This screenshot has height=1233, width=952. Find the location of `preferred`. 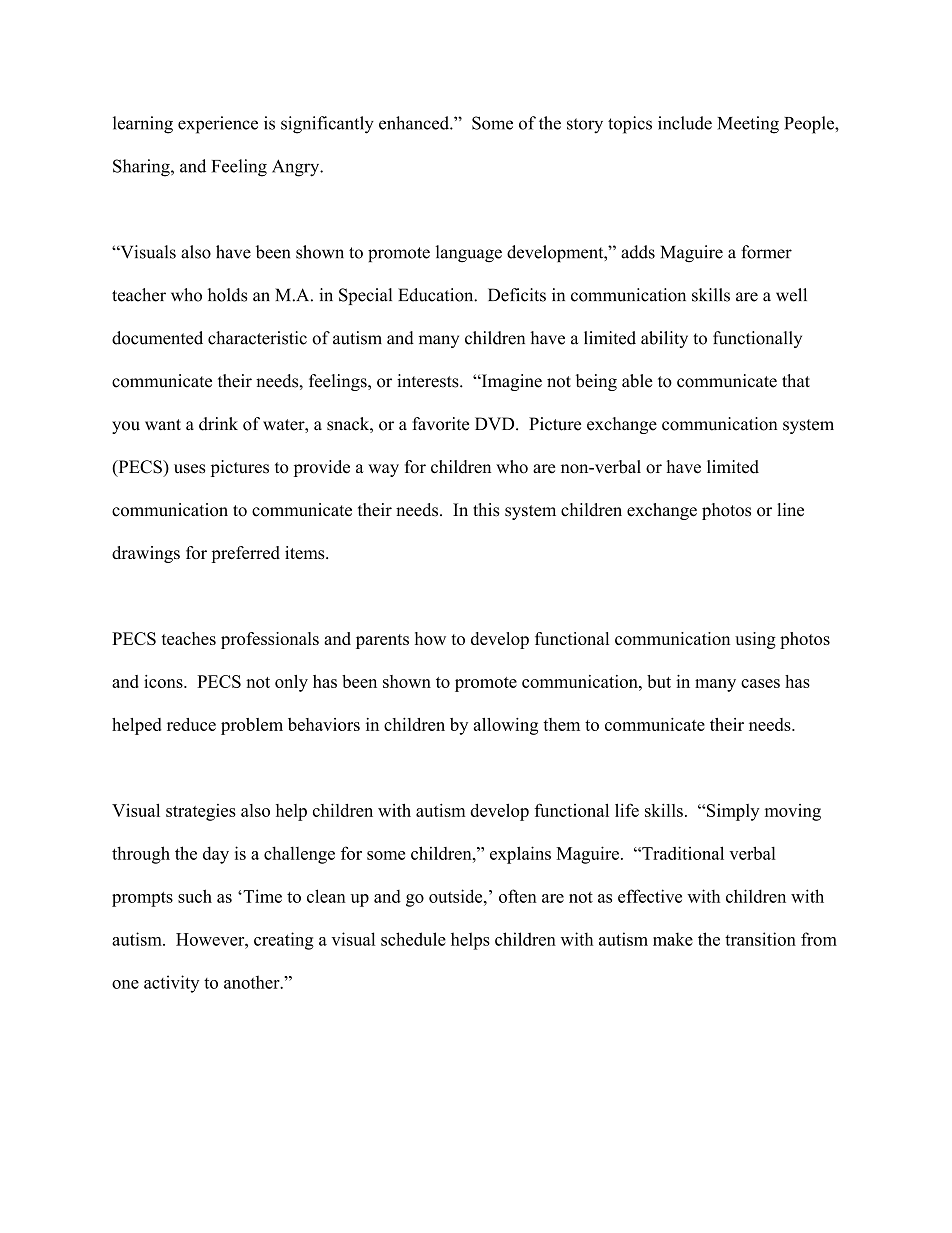

preferred is located at coordinates (245, 554).
